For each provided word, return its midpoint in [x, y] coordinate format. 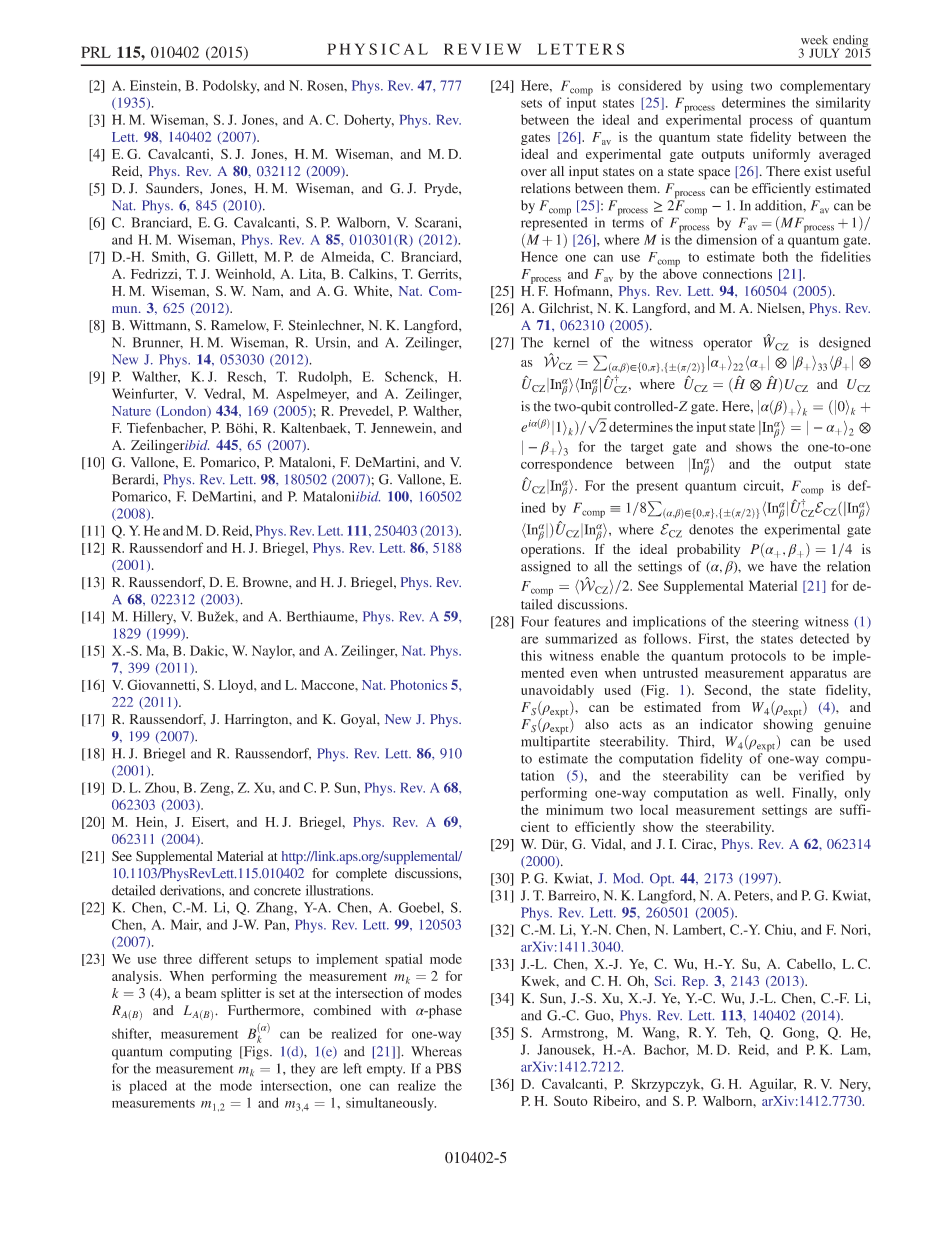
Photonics [418, 685]
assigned [546, 568]
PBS [448, 1068]
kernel [571, 342]
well [769, 792]
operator [727, 345]
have [783, 566]
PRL [96, 52]
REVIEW [482, 49]
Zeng [216, 789]
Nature [131, 411]
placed [148, 1087]
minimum [575, 809]
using [727, 87]
